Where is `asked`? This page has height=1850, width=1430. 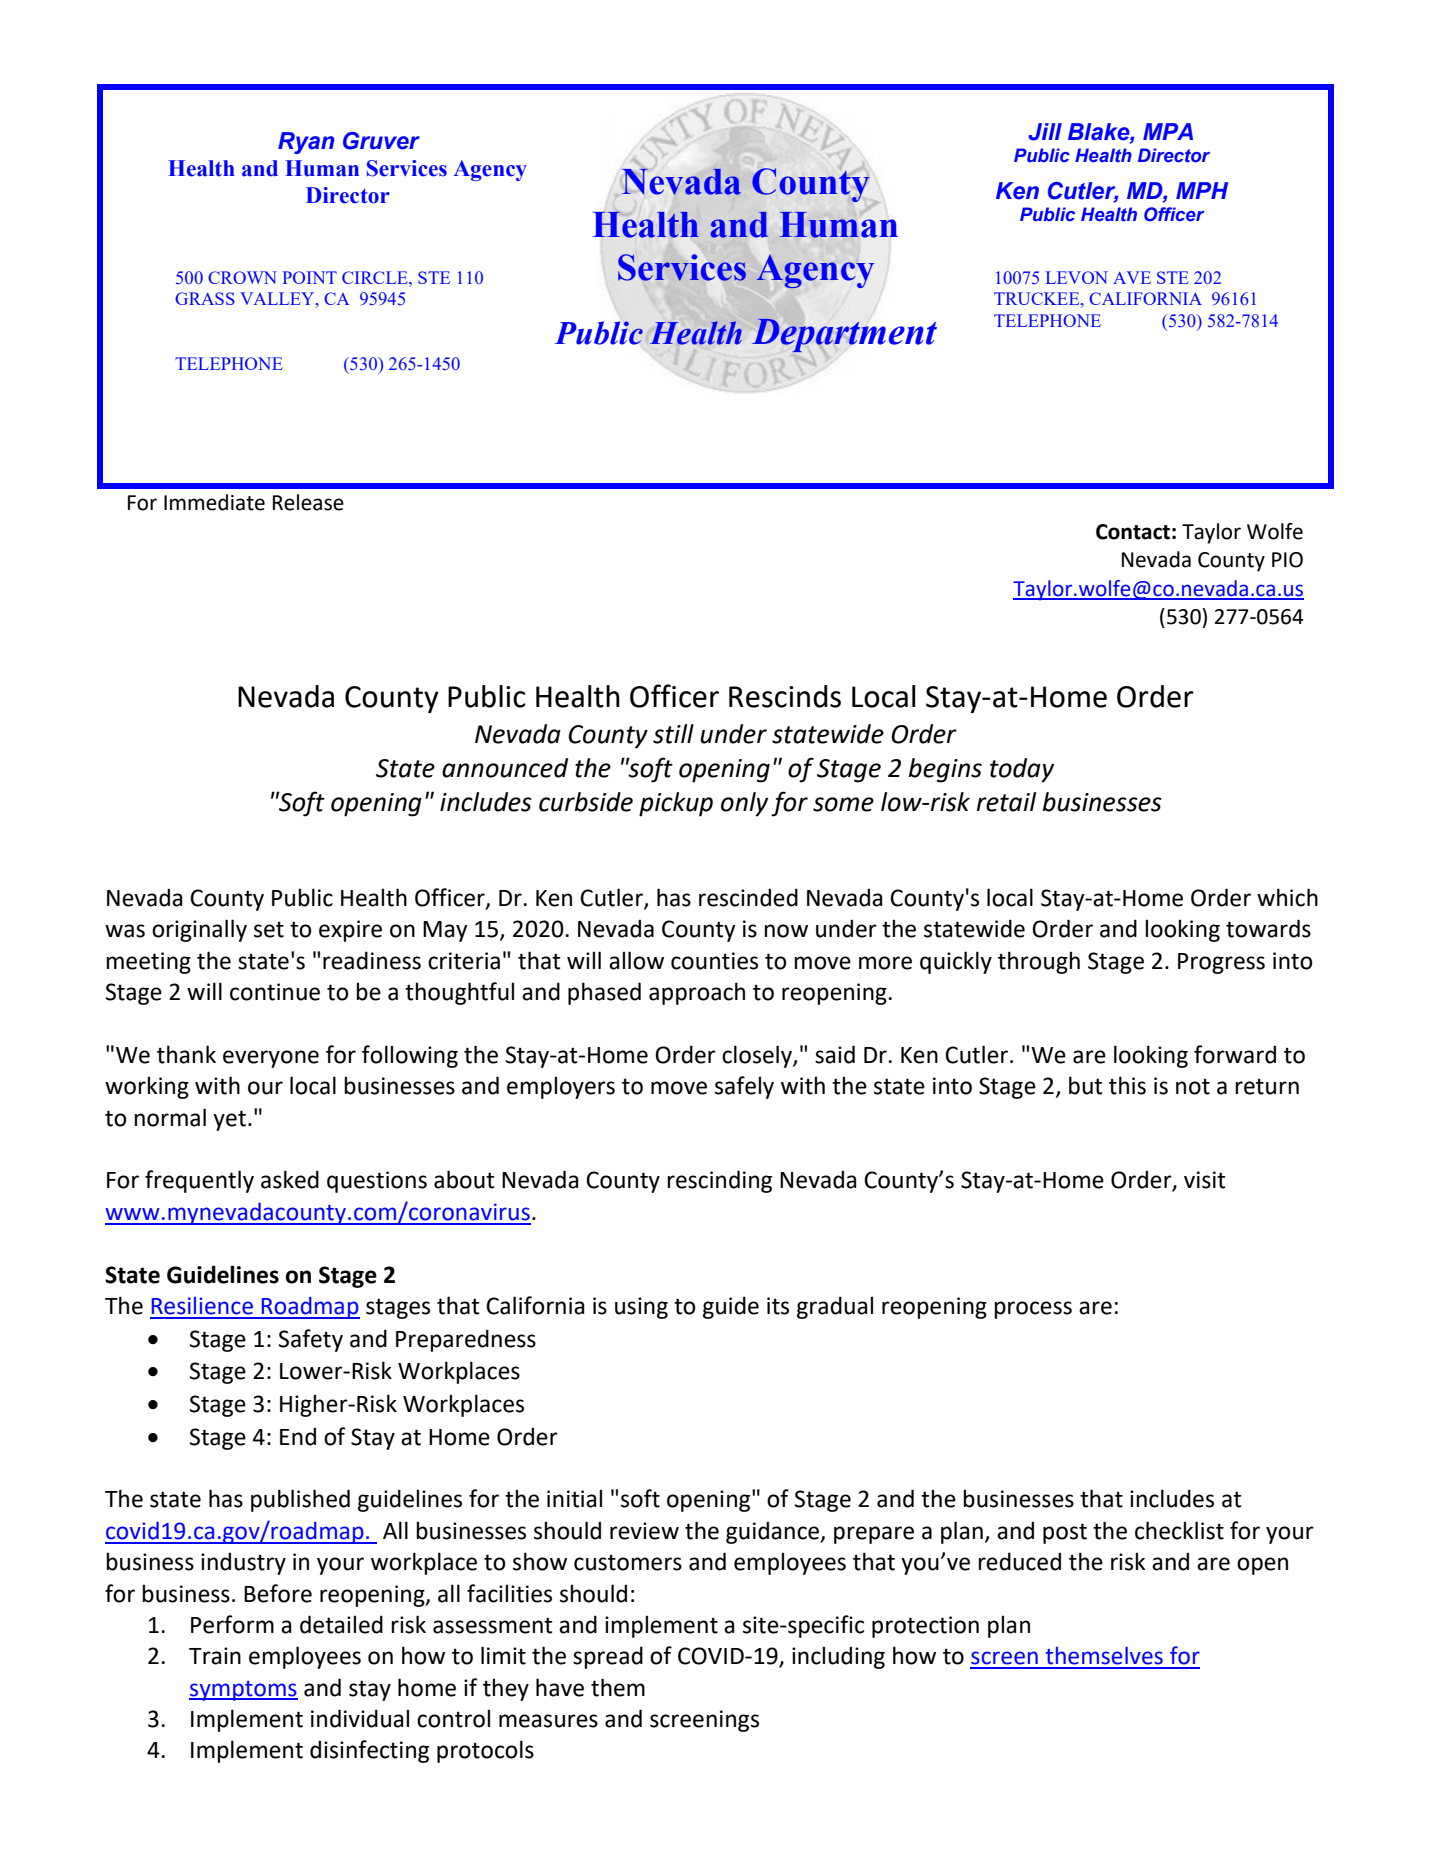
asked is located at coordinates (290, 1179).
